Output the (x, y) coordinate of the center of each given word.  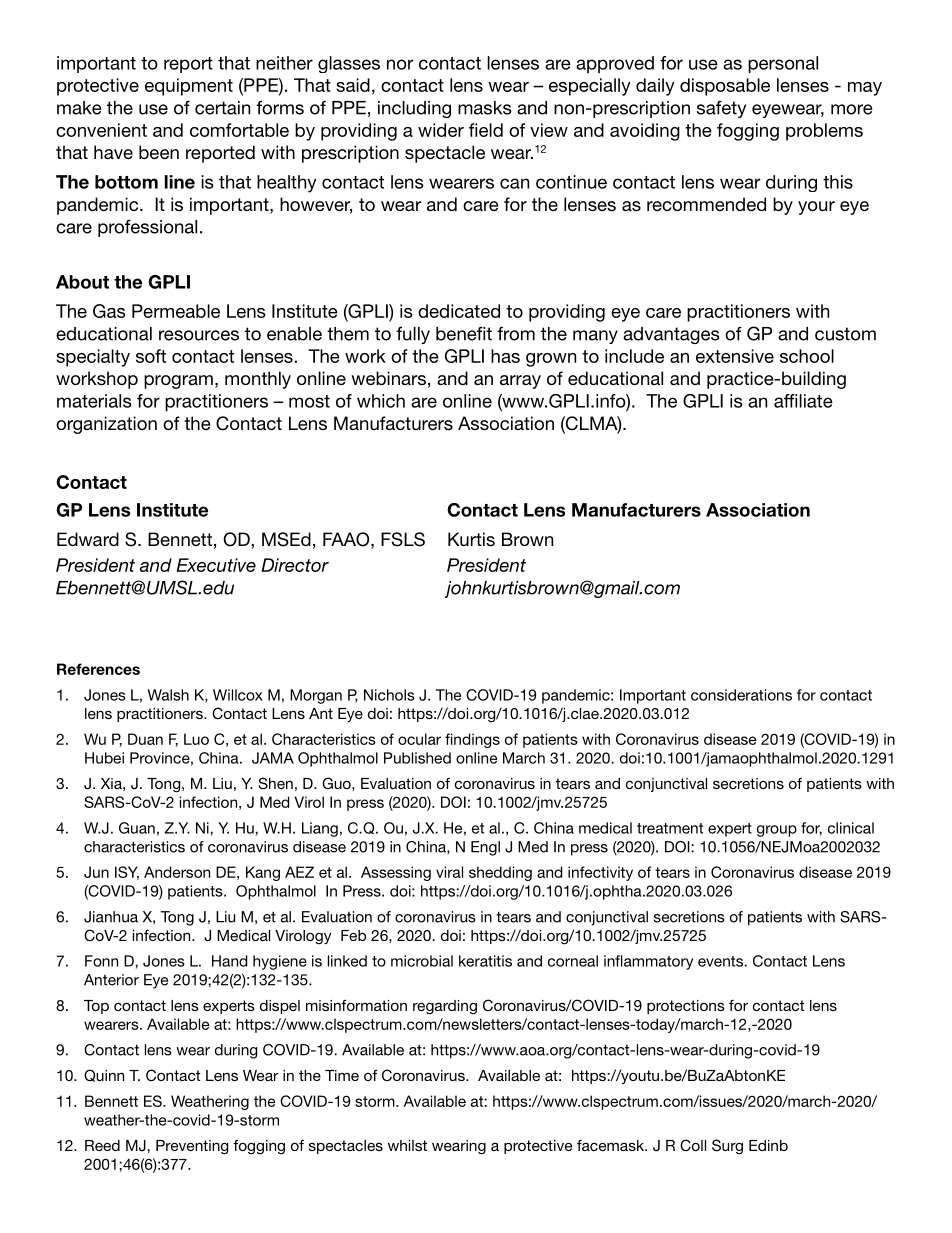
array (520, 382)
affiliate (803, 401)
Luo (196, 739)
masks (485, 108)
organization (106, 425)
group (777, 831)
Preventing (192, 1147)
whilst (407, 1145)
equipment (189, 87)
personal (783, 64)
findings (472, 740)
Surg (727, 1147)
